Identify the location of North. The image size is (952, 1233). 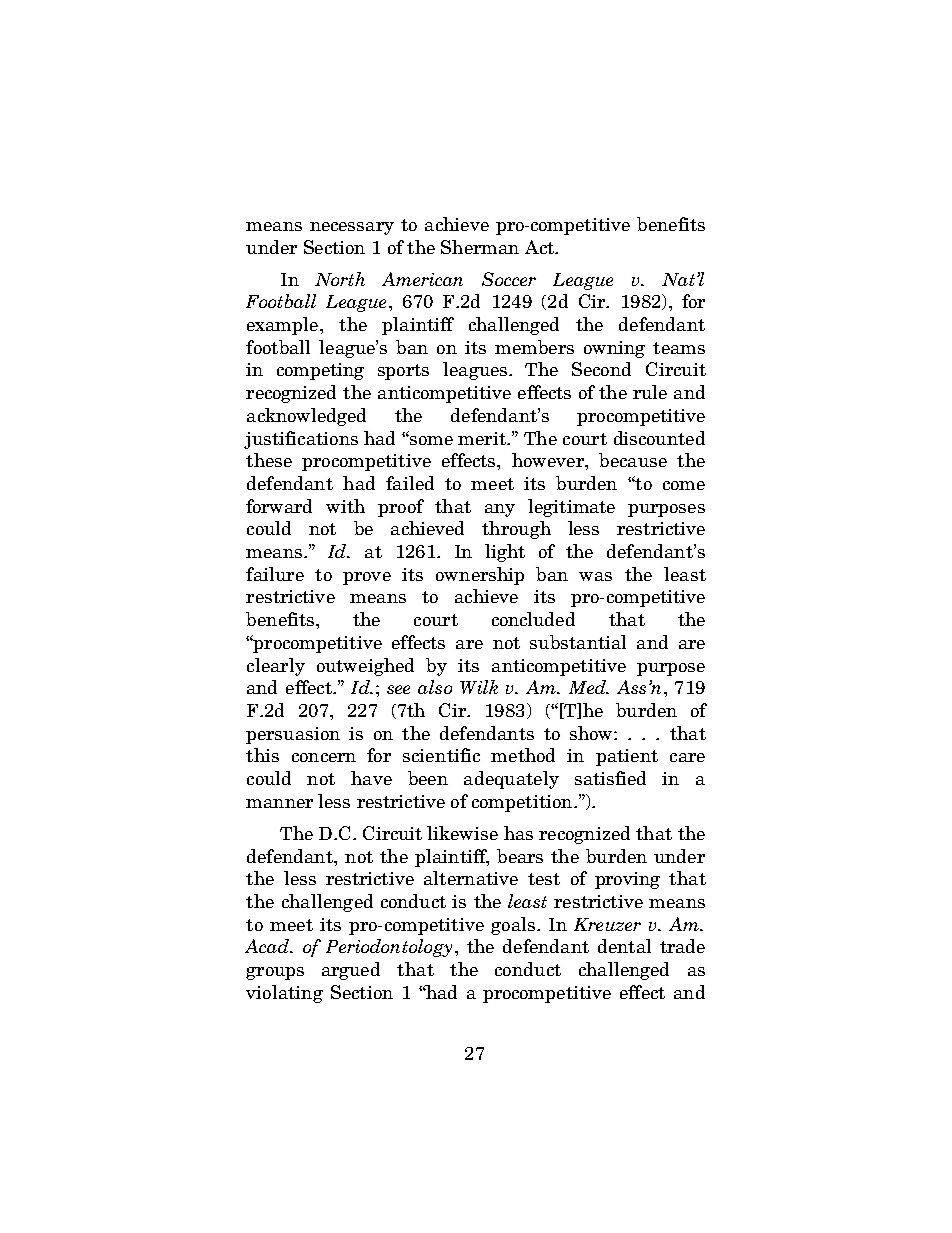
(340, 279).
